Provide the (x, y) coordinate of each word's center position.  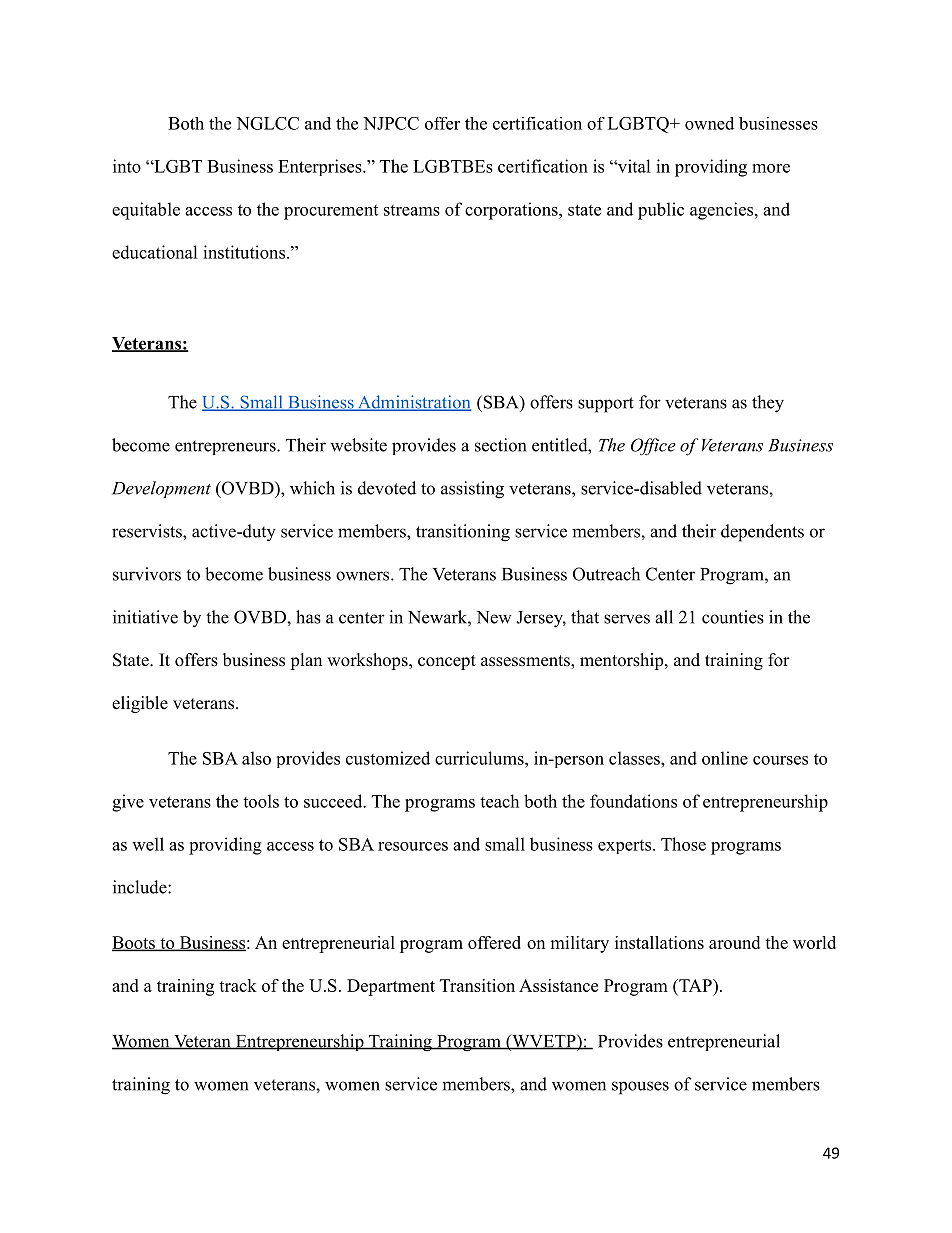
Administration (413, 403)
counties (733, 617)
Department (391, 987)
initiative (145, 617)
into (127, 166)
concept (447, 662)
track (238, 985)
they (768, 404)
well (148, 844)
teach (499, 801)
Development (161, 489)
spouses (640, 1088)
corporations (512, 211)
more (771, 168)
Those (683, 844)
